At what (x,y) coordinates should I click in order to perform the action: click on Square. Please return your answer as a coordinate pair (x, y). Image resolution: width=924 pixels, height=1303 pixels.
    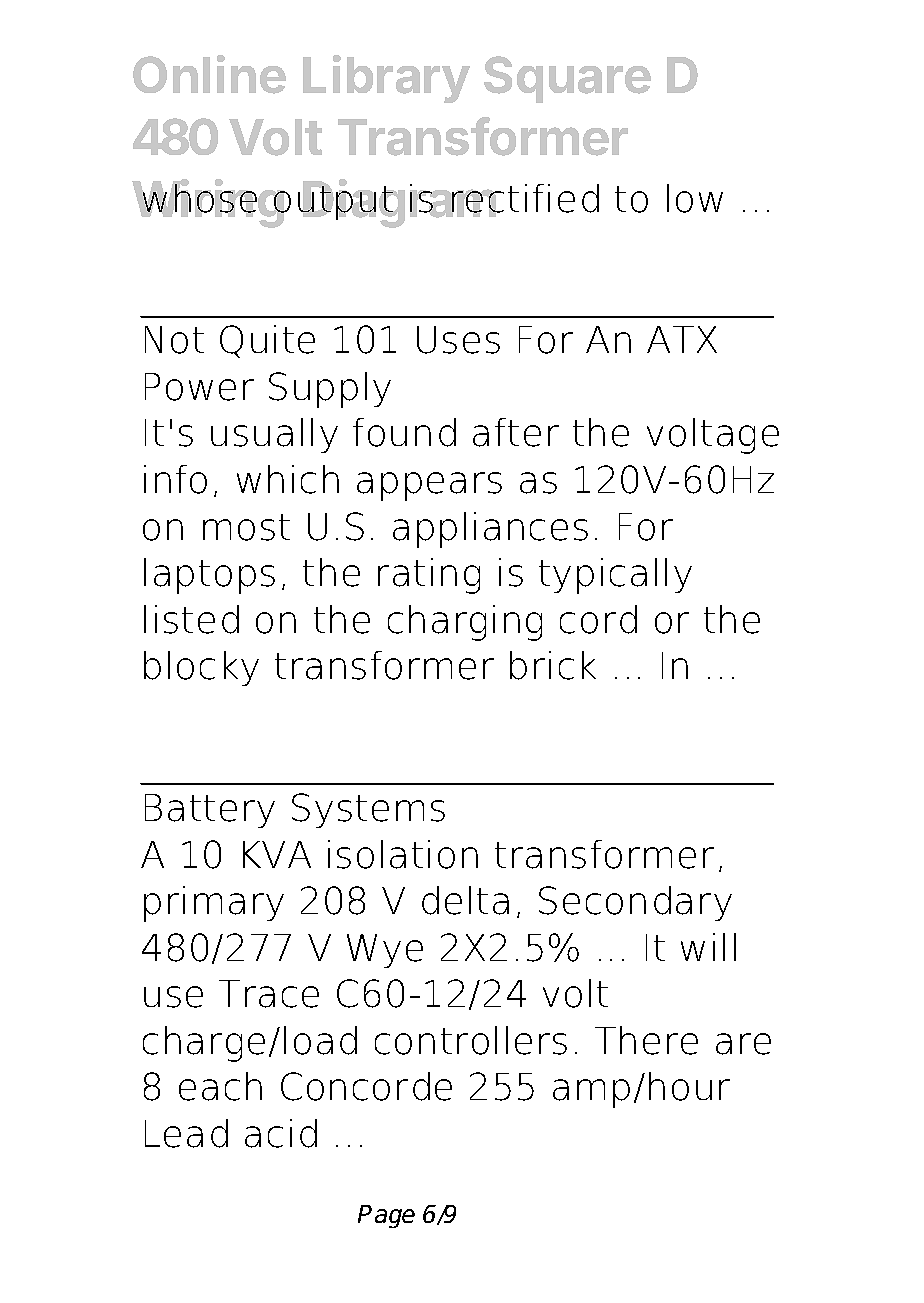
    Looking at the image, I should click on (567, 79).
